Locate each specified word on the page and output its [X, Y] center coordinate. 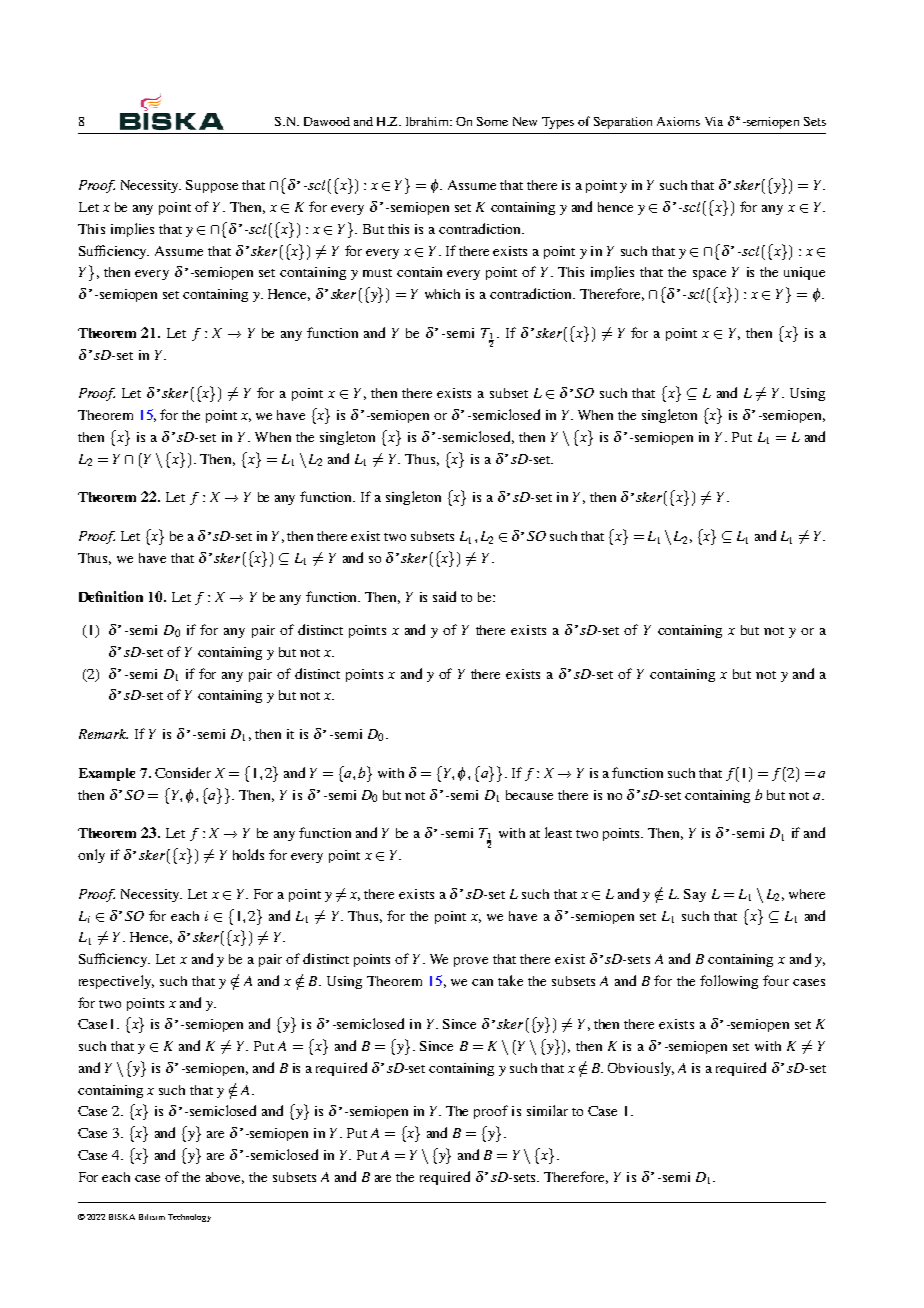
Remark [103, 734]
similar [547, 1110]
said [444, 596]
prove [471, 962]
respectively [116, 982]
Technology [189, 1218]
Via [714, 121]
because [529, 795]
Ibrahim [429, 121]
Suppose [212, 186]
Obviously [641, 1069]
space [709, 275]
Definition [111, 596]
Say [695, 895]
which [442, 294]
